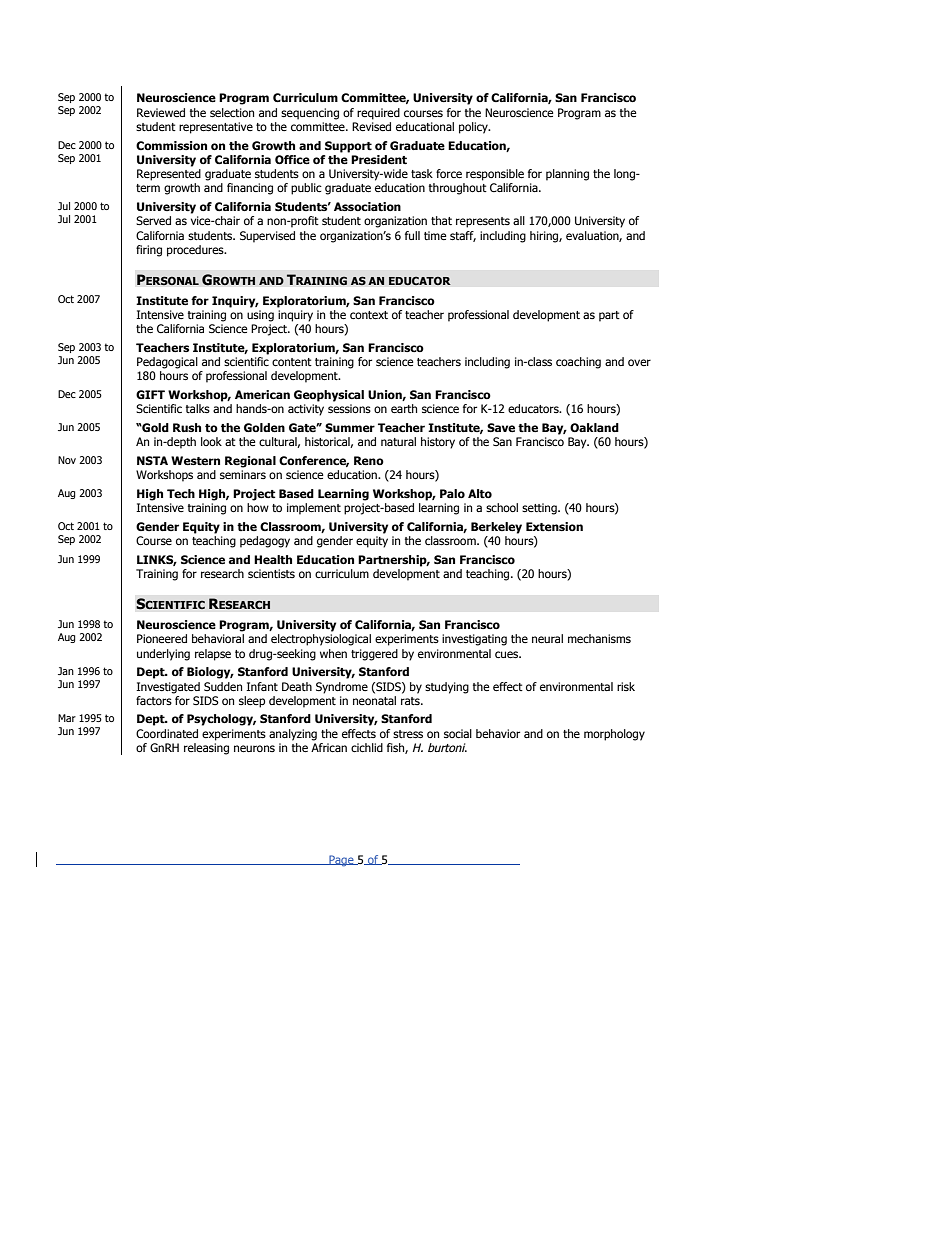 The image size is (952, 1233). I want to click on Tech, so click(181, 494).
